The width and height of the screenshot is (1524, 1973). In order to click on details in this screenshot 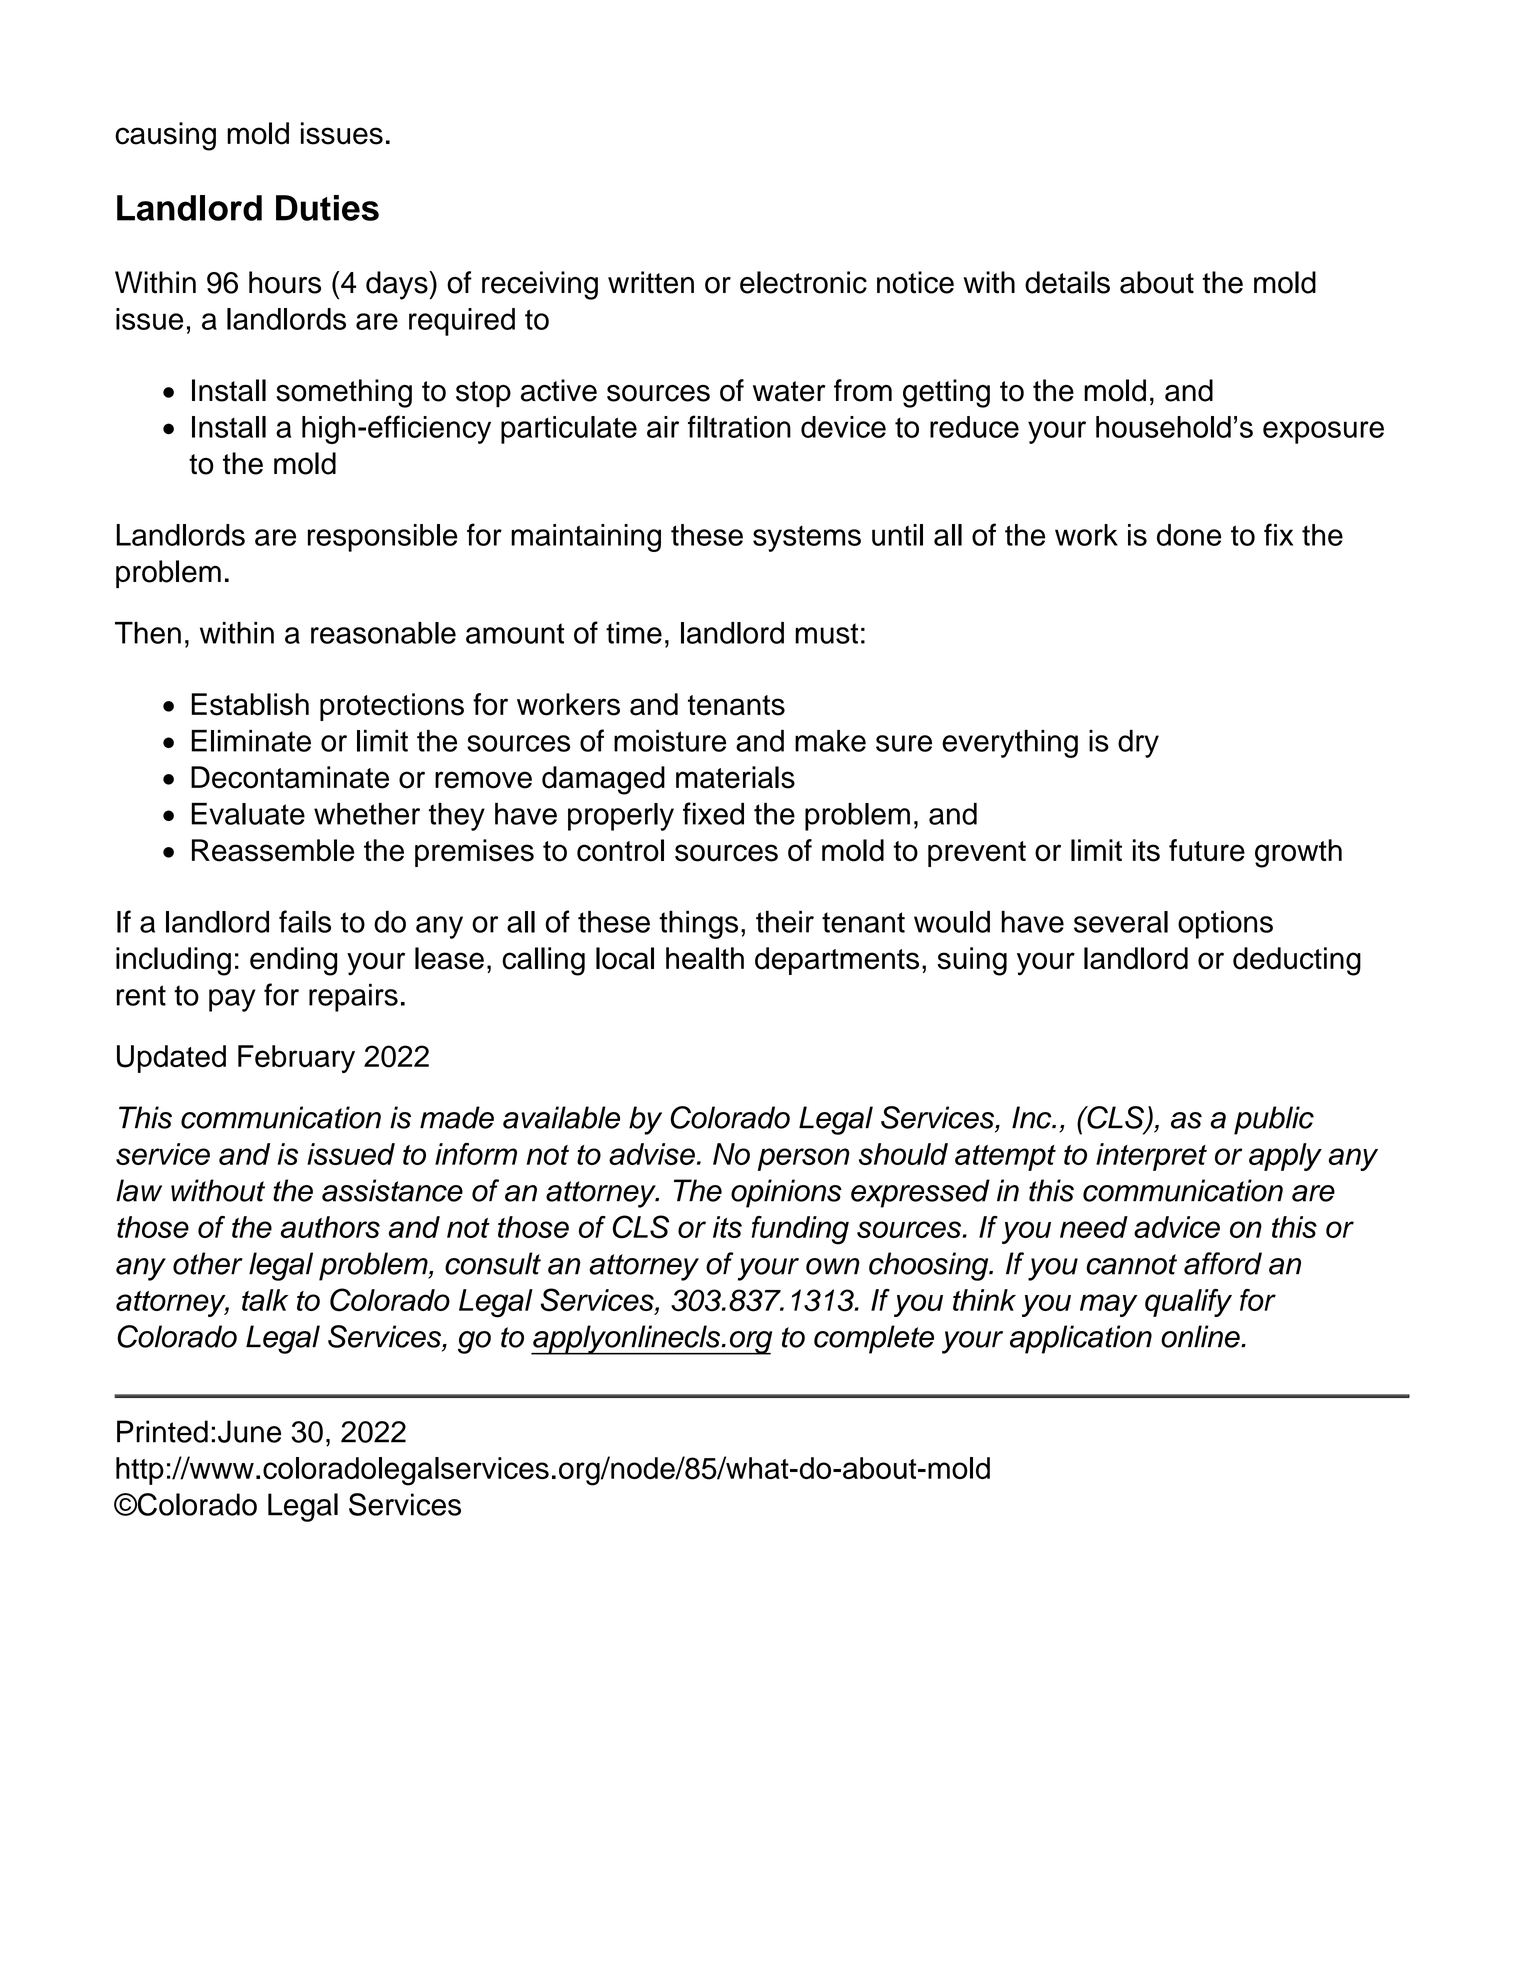, I will do `click(1067, 282)`.
